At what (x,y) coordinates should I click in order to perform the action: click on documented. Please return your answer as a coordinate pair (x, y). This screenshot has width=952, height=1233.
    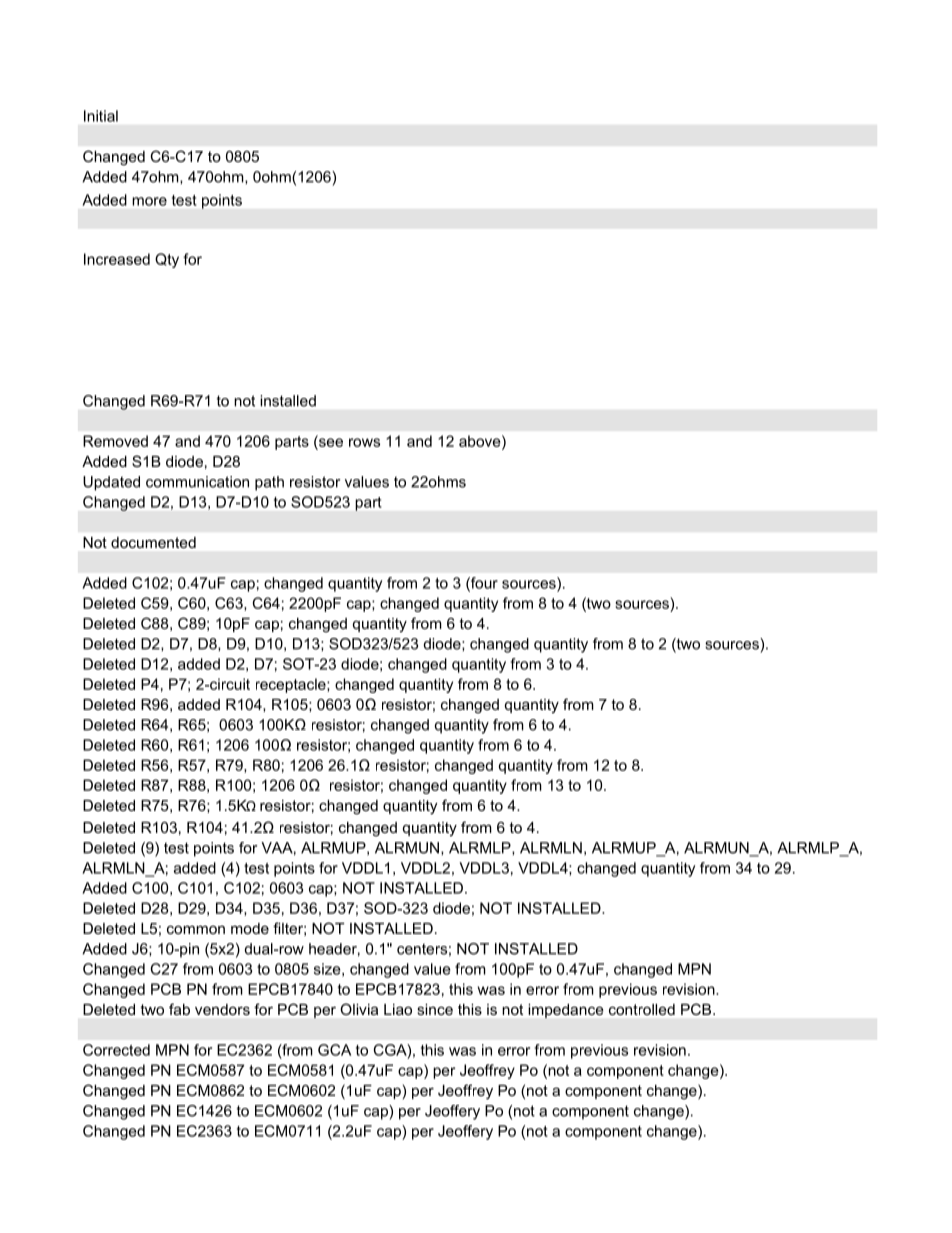
    Looking at the image, I should click on (153, 542).
